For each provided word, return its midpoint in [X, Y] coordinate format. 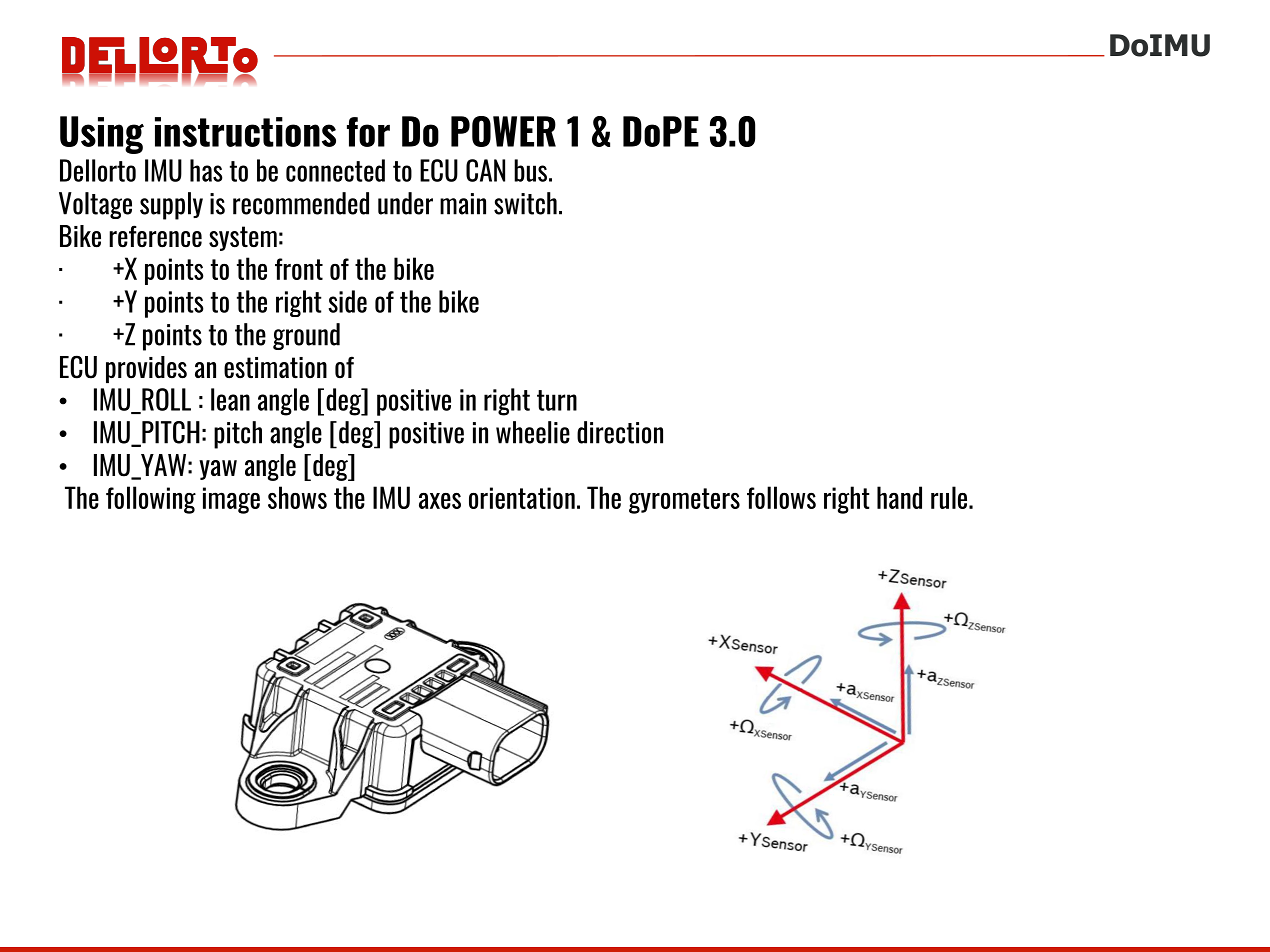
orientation [522, 498]
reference [155, 236]
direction [620, 432]
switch [525, 203]
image [231, 500]
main [463, 204]
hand [899, 497]
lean [230, 399]
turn [557, 400]
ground [306, 336]
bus [532, 170]
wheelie [533, 432]
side [347, 301]
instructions [245, 132]
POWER [503, 131]
